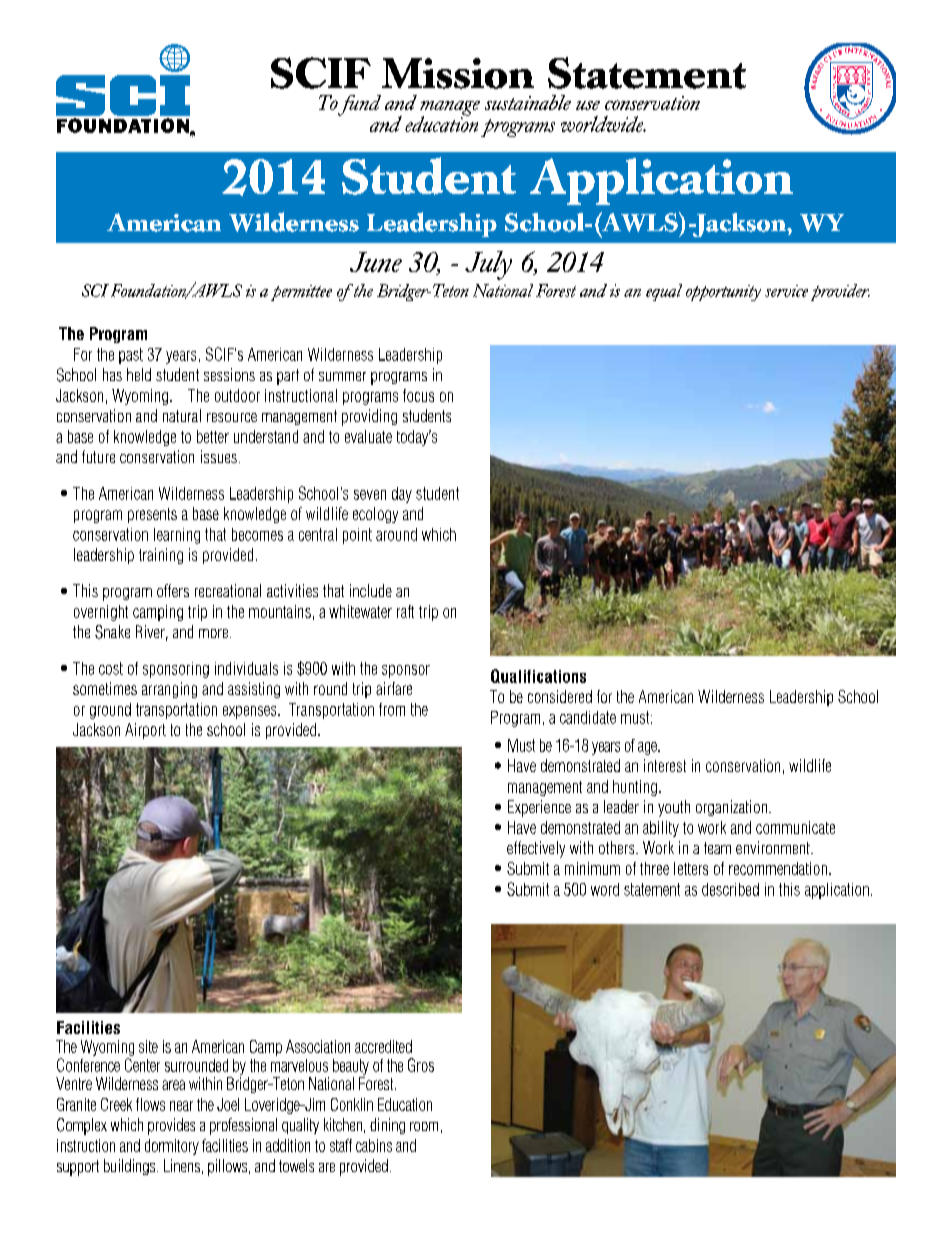 The image size is (952, 1233). Describe the element at coordinates (181, 1106) in the image. I see `near` at that location.
